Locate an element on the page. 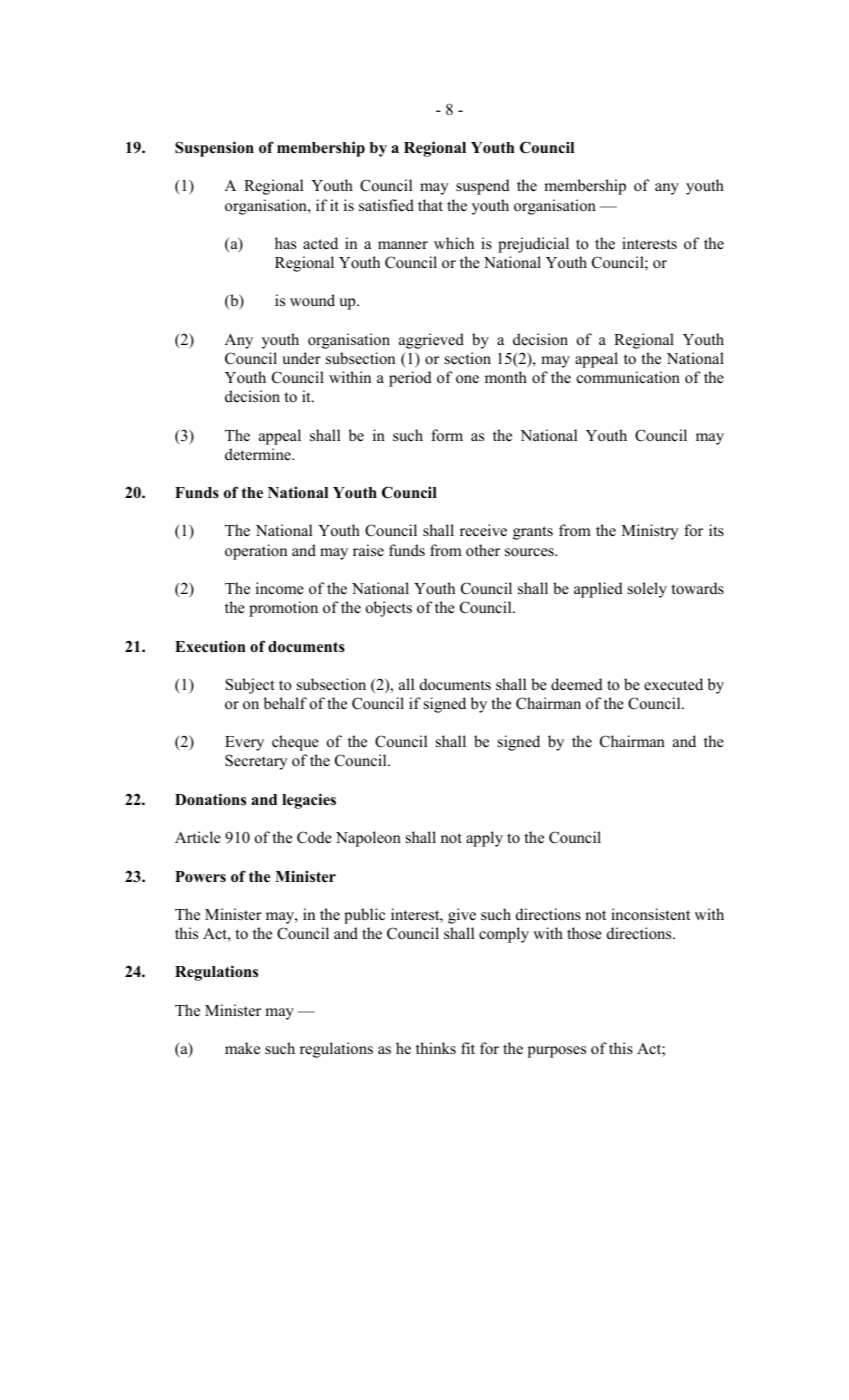 The width and height of the image is (849, 1400). fit is located at coordinates (468, 1048).
